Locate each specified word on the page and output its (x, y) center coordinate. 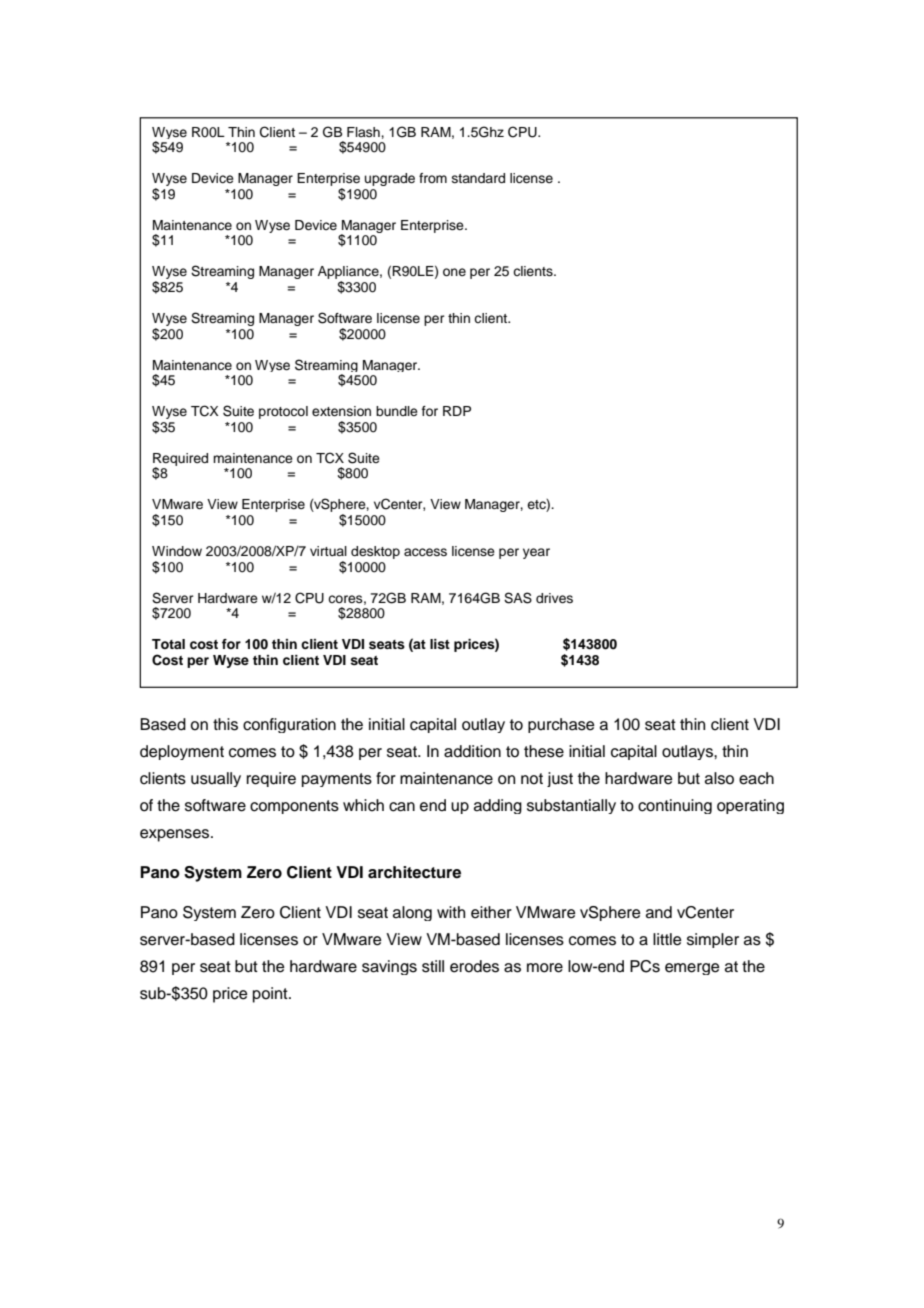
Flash (364, 132)
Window (177, 551)
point (271, 995)
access (425, 552)
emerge (692, 969)
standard (478, 178)
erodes (474, 966)
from (433, 178)
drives (554, 598)
